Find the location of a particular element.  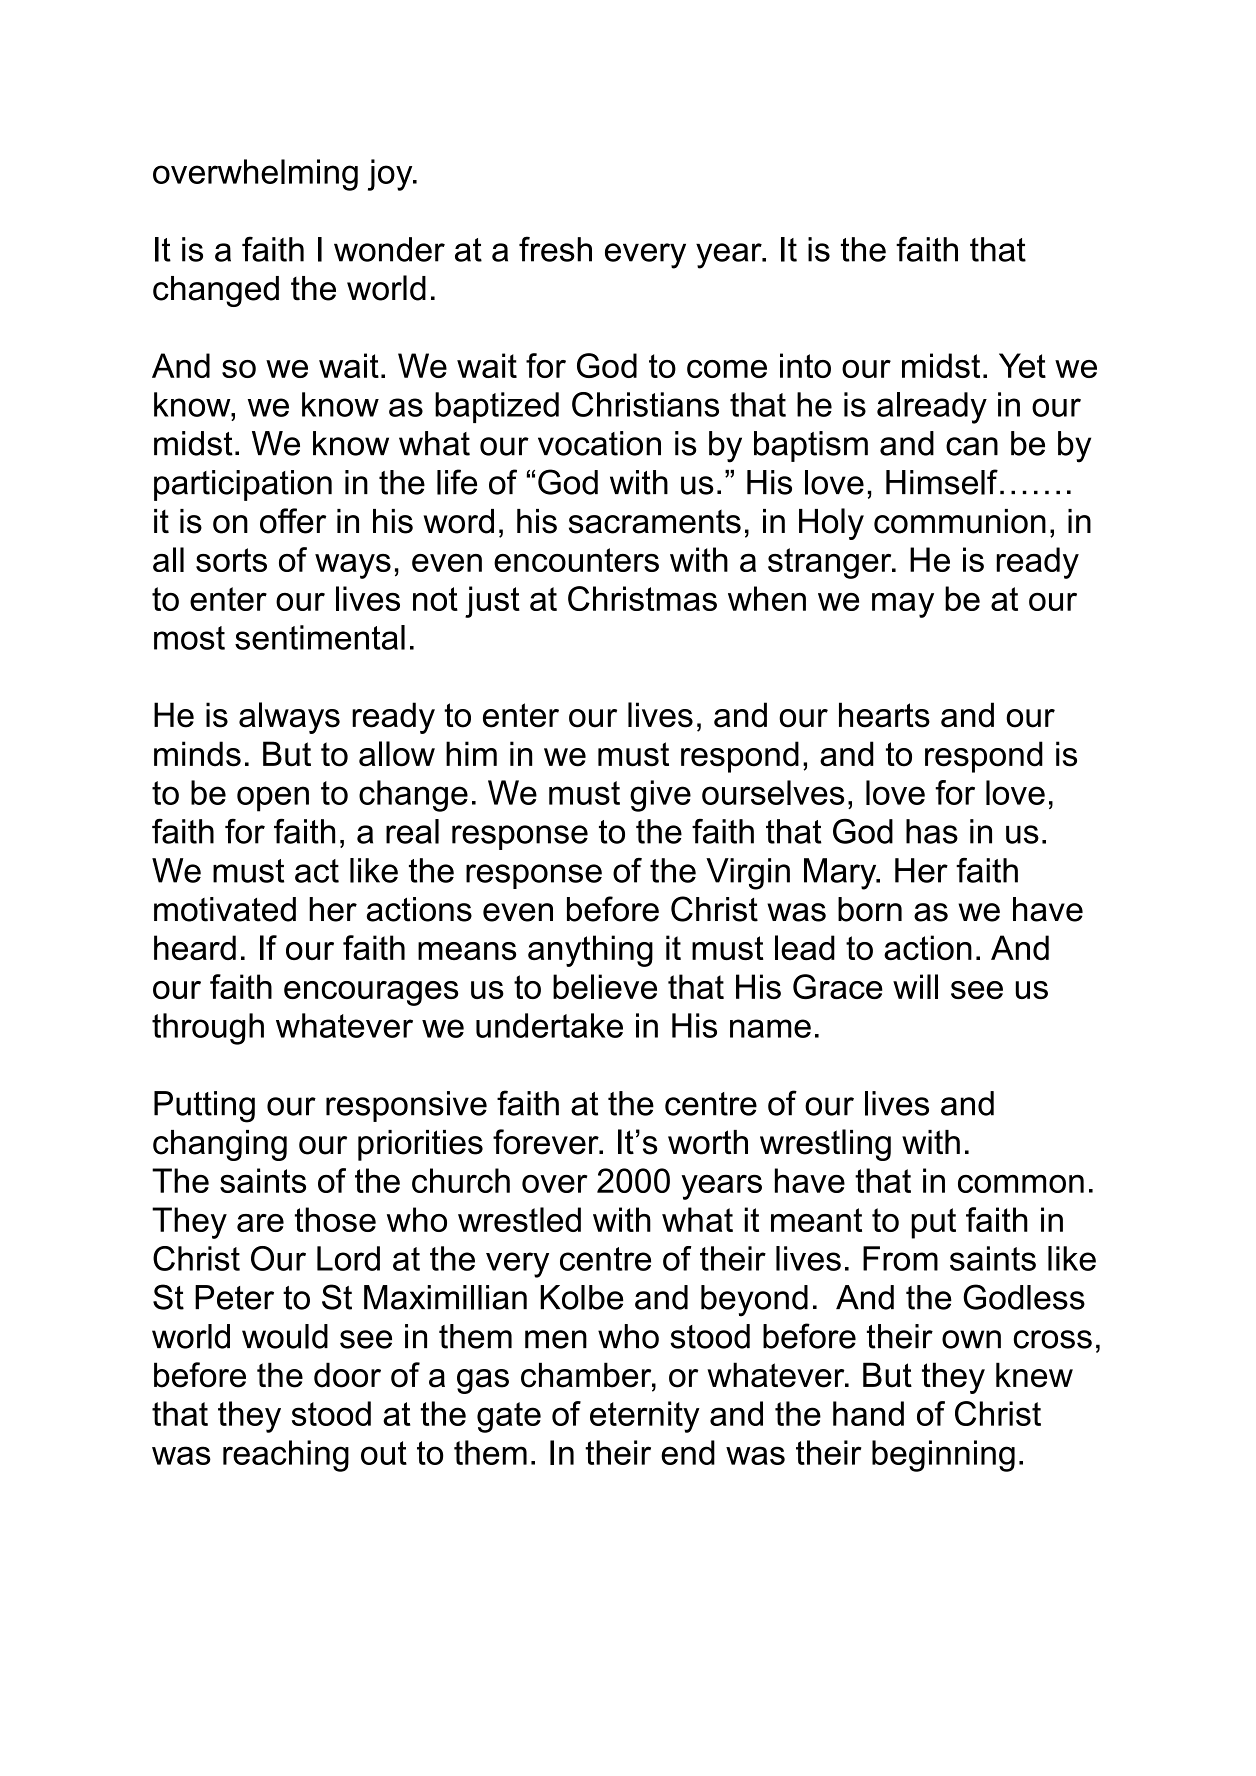

open is located at coordinates (273, 799).
